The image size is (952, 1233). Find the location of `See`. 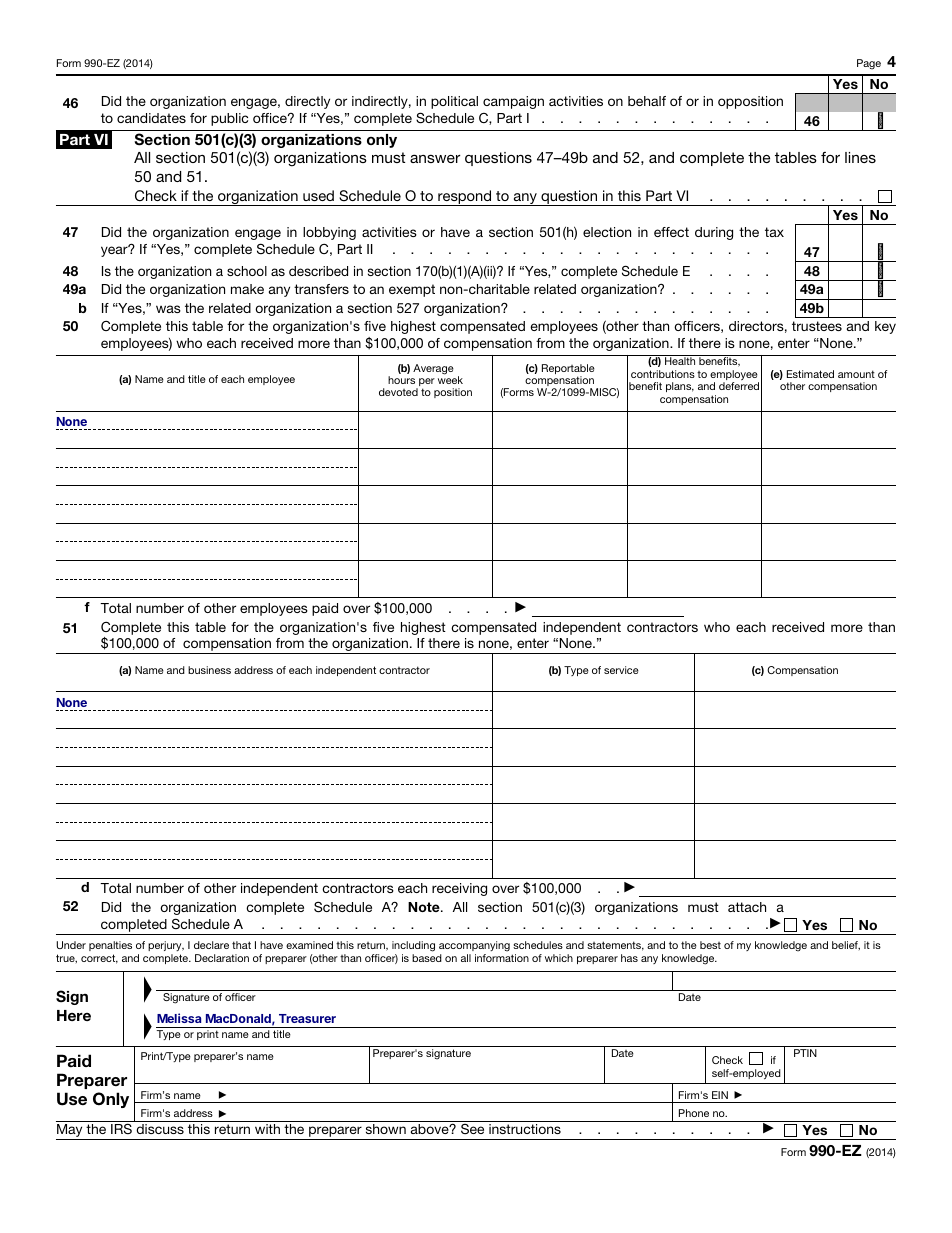

See is located at coordinates (473, 1127).
